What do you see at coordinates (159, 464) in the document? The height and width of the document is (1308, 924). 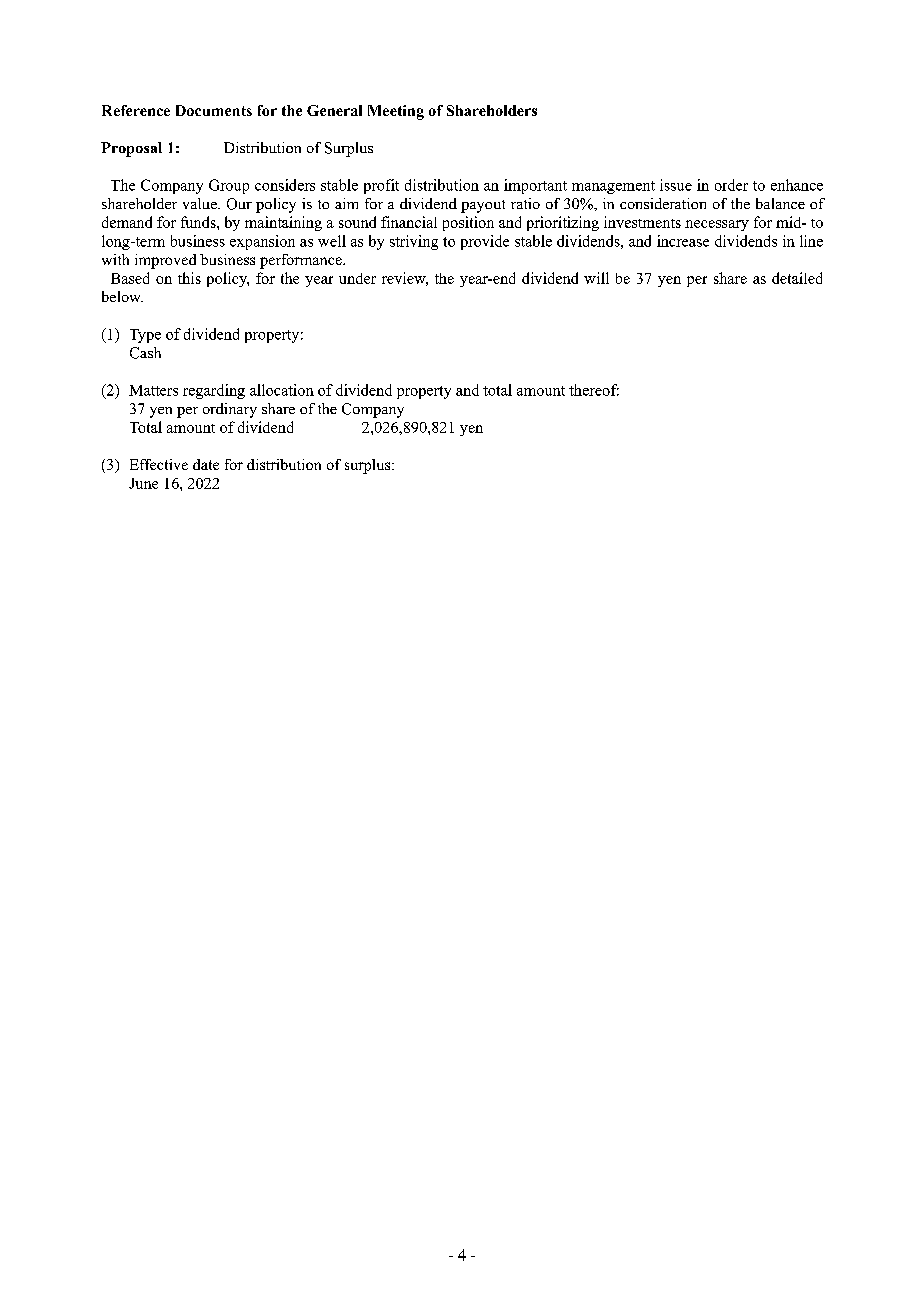 I see `Effective` at bounding box center [159, 464].
